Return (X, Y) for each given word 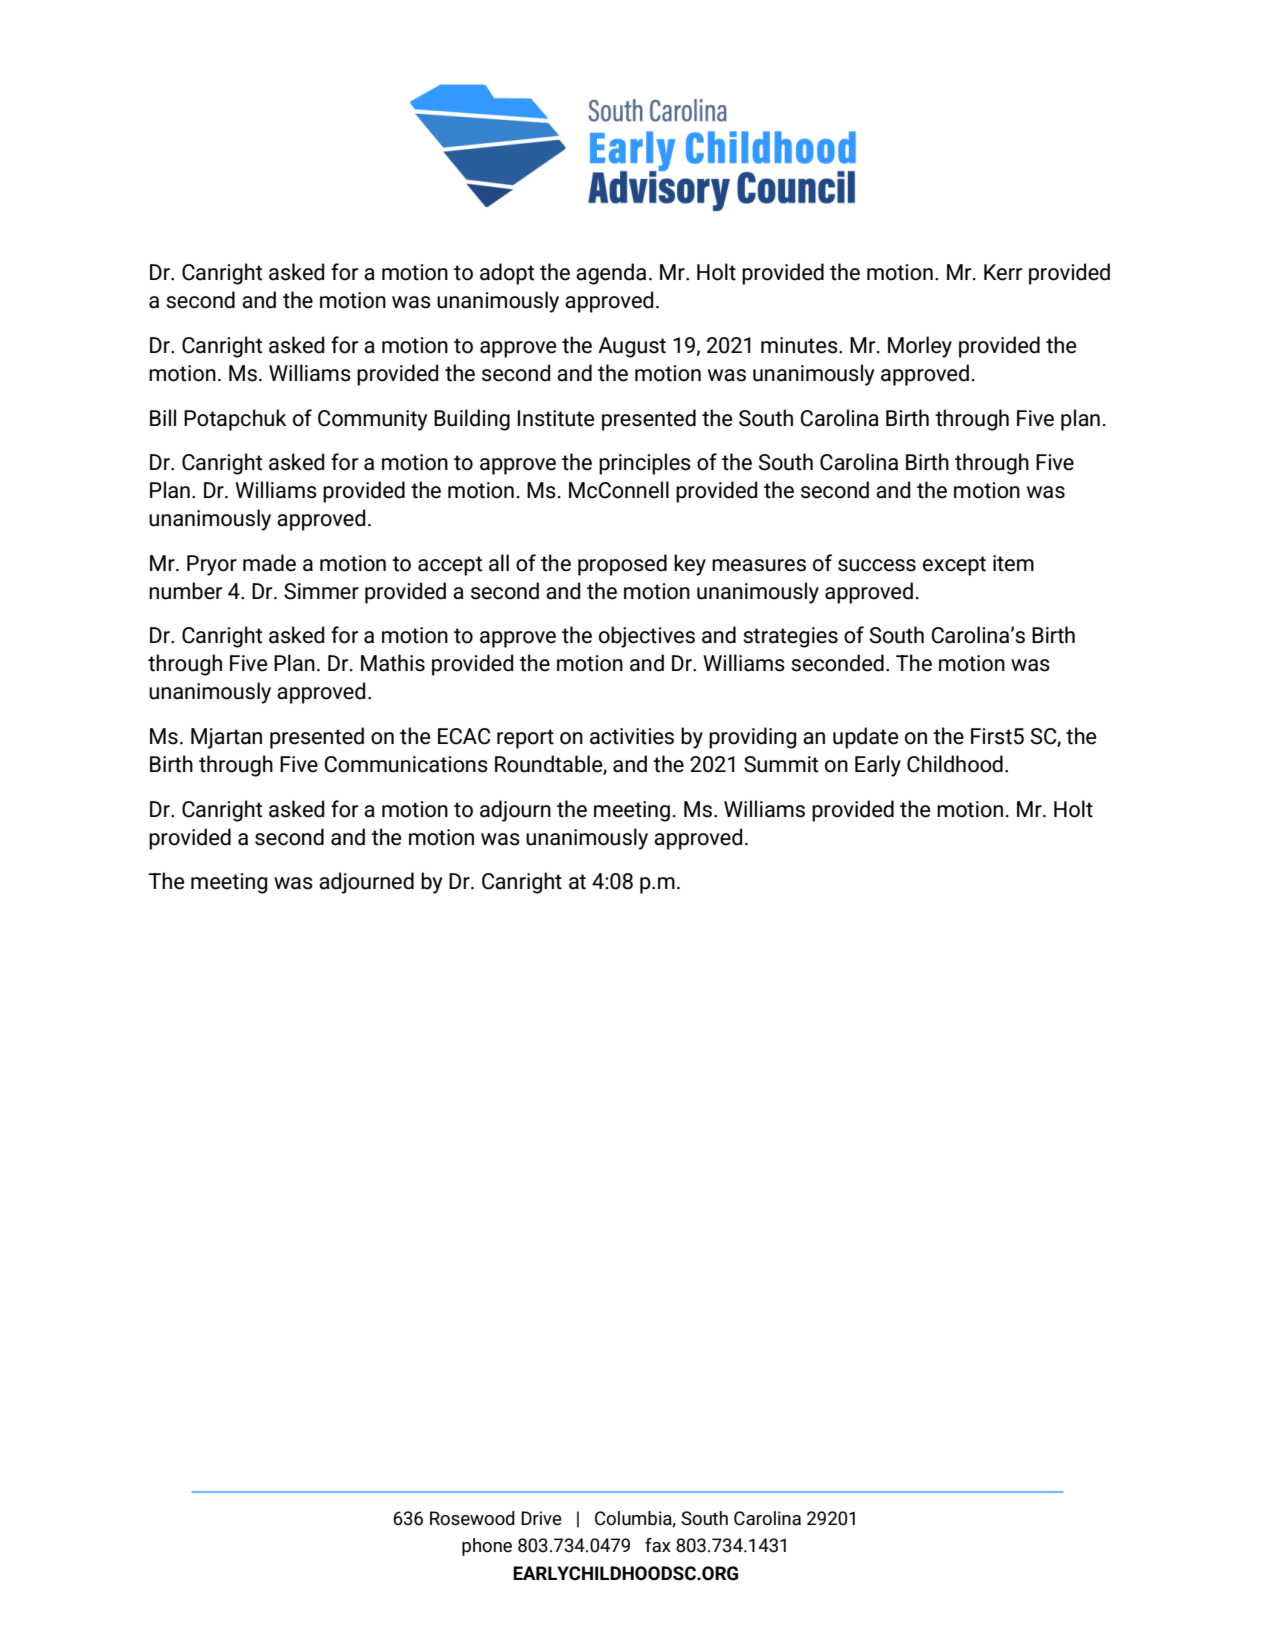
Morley (920, 347)
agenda (611, 274)
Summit (781, 764)
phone (487, 1547)
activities (632, 736)
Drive (541, 1518)
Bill (163, 417)
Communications (406, 764)
